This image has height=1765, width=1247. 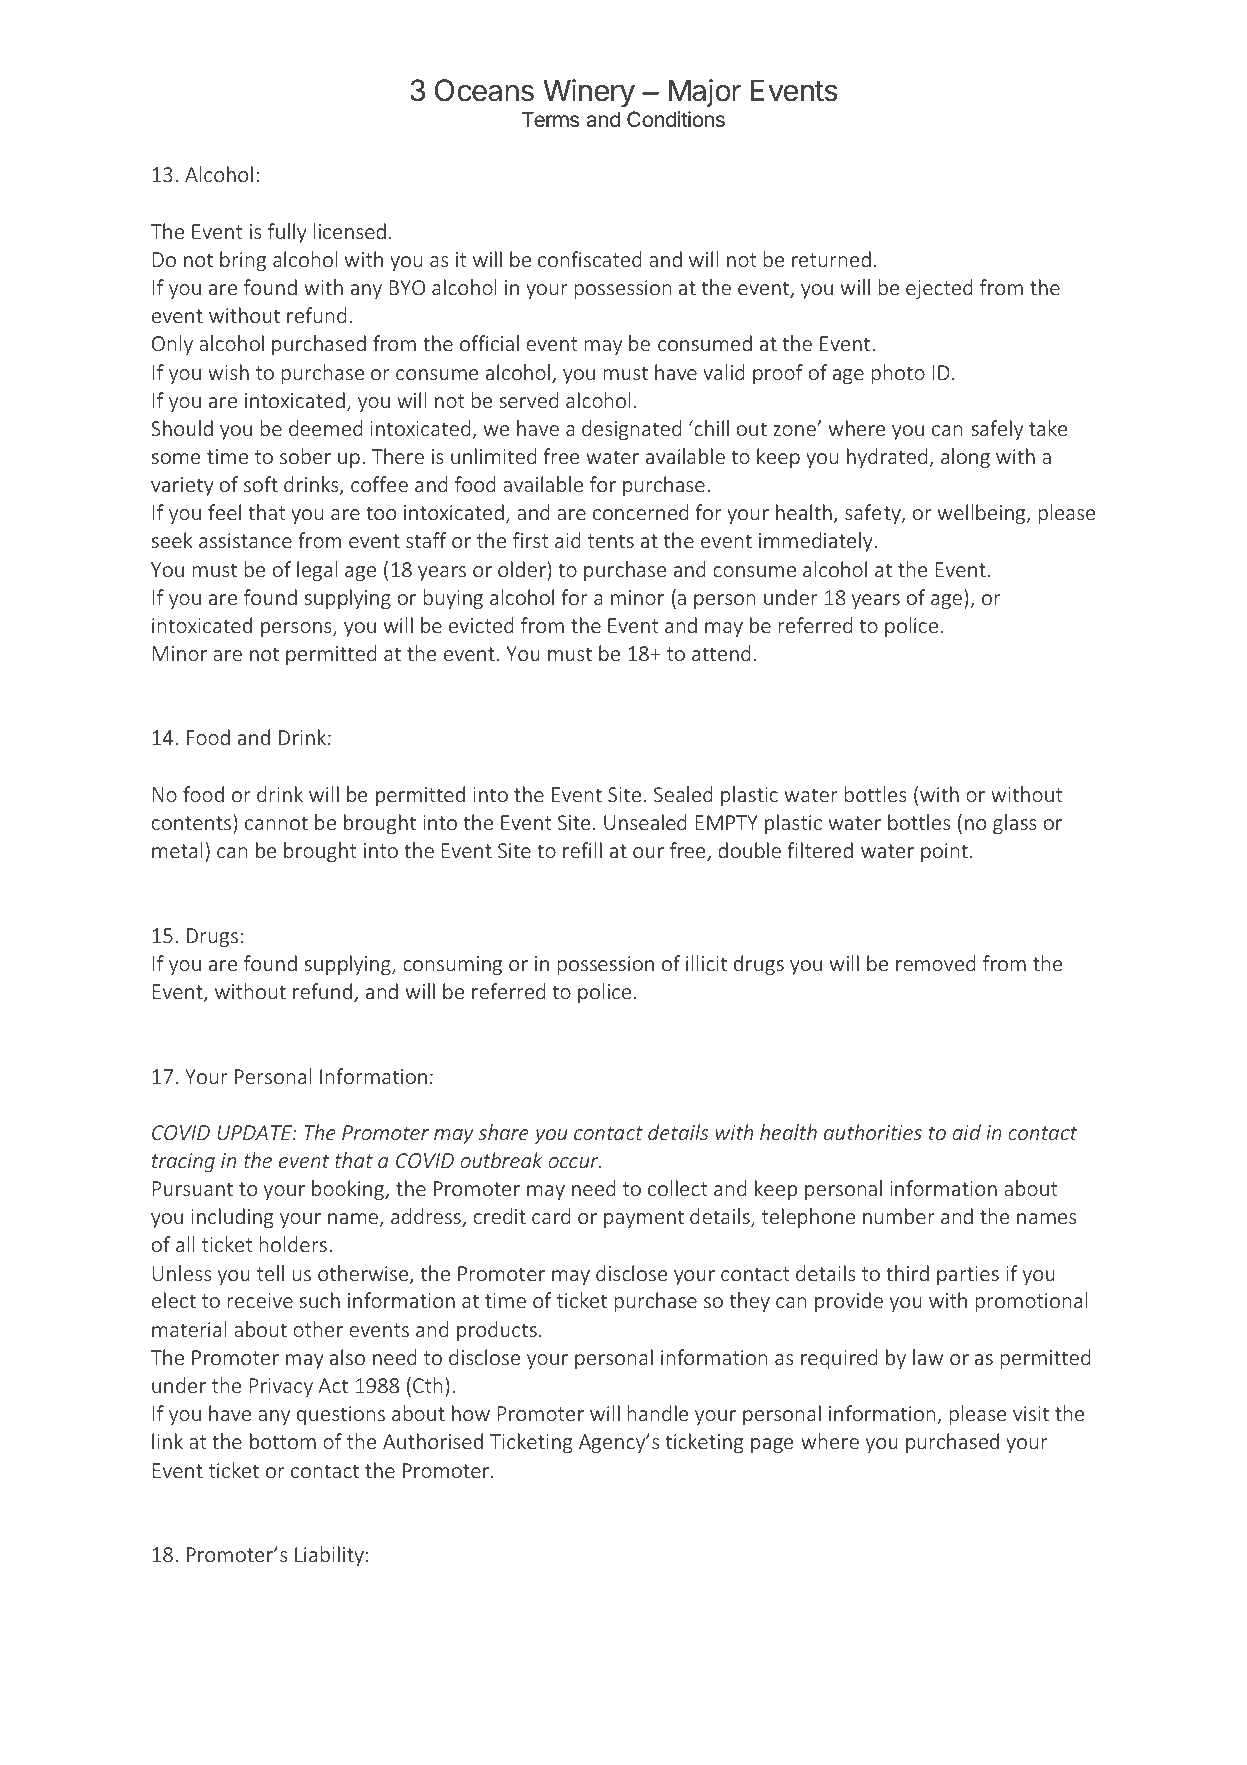 I want to click on Liability, so click(x=329, y=1556).
